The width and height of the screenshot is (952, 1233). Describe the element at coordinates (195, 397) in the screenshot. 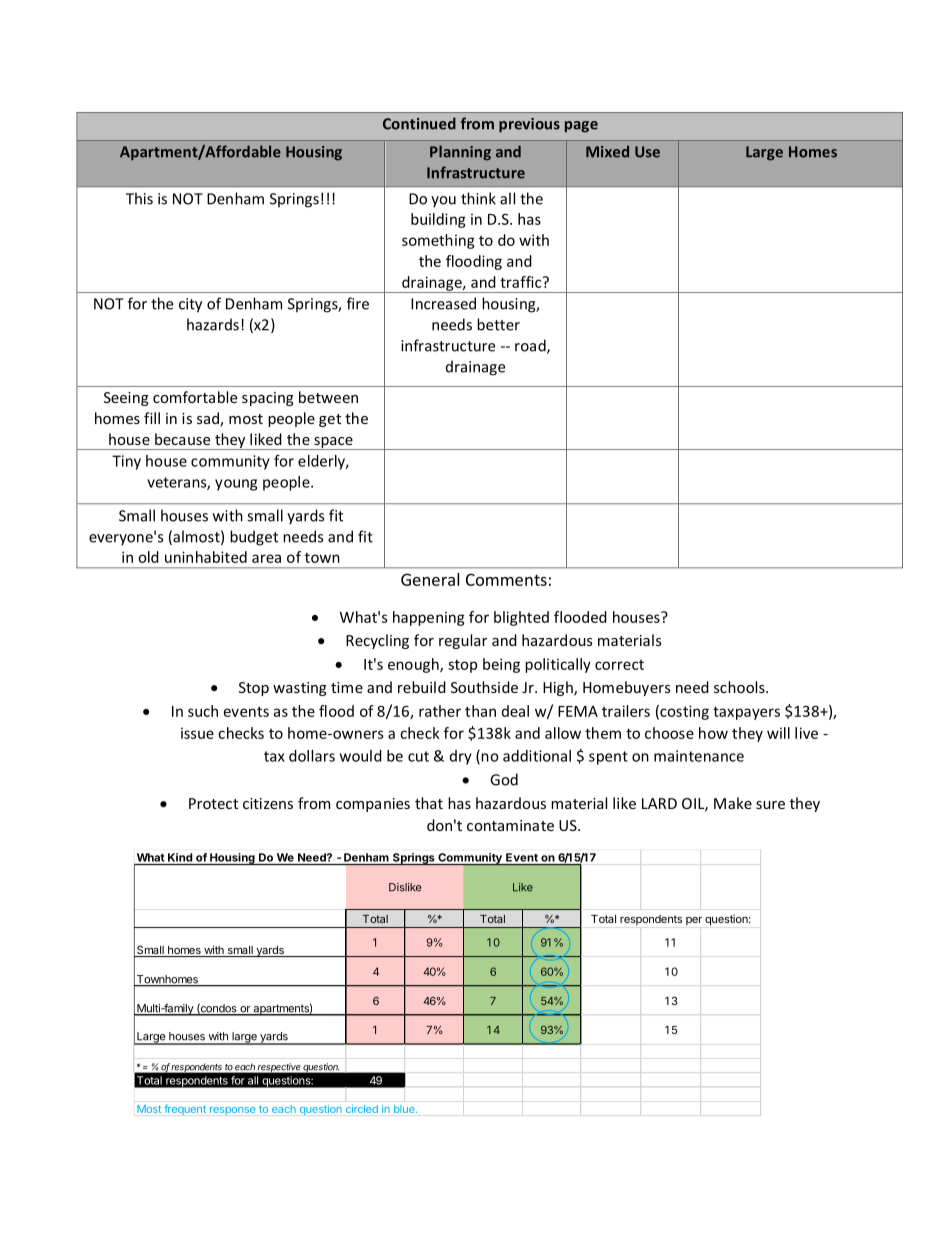

I see `comfortable` at that location.
